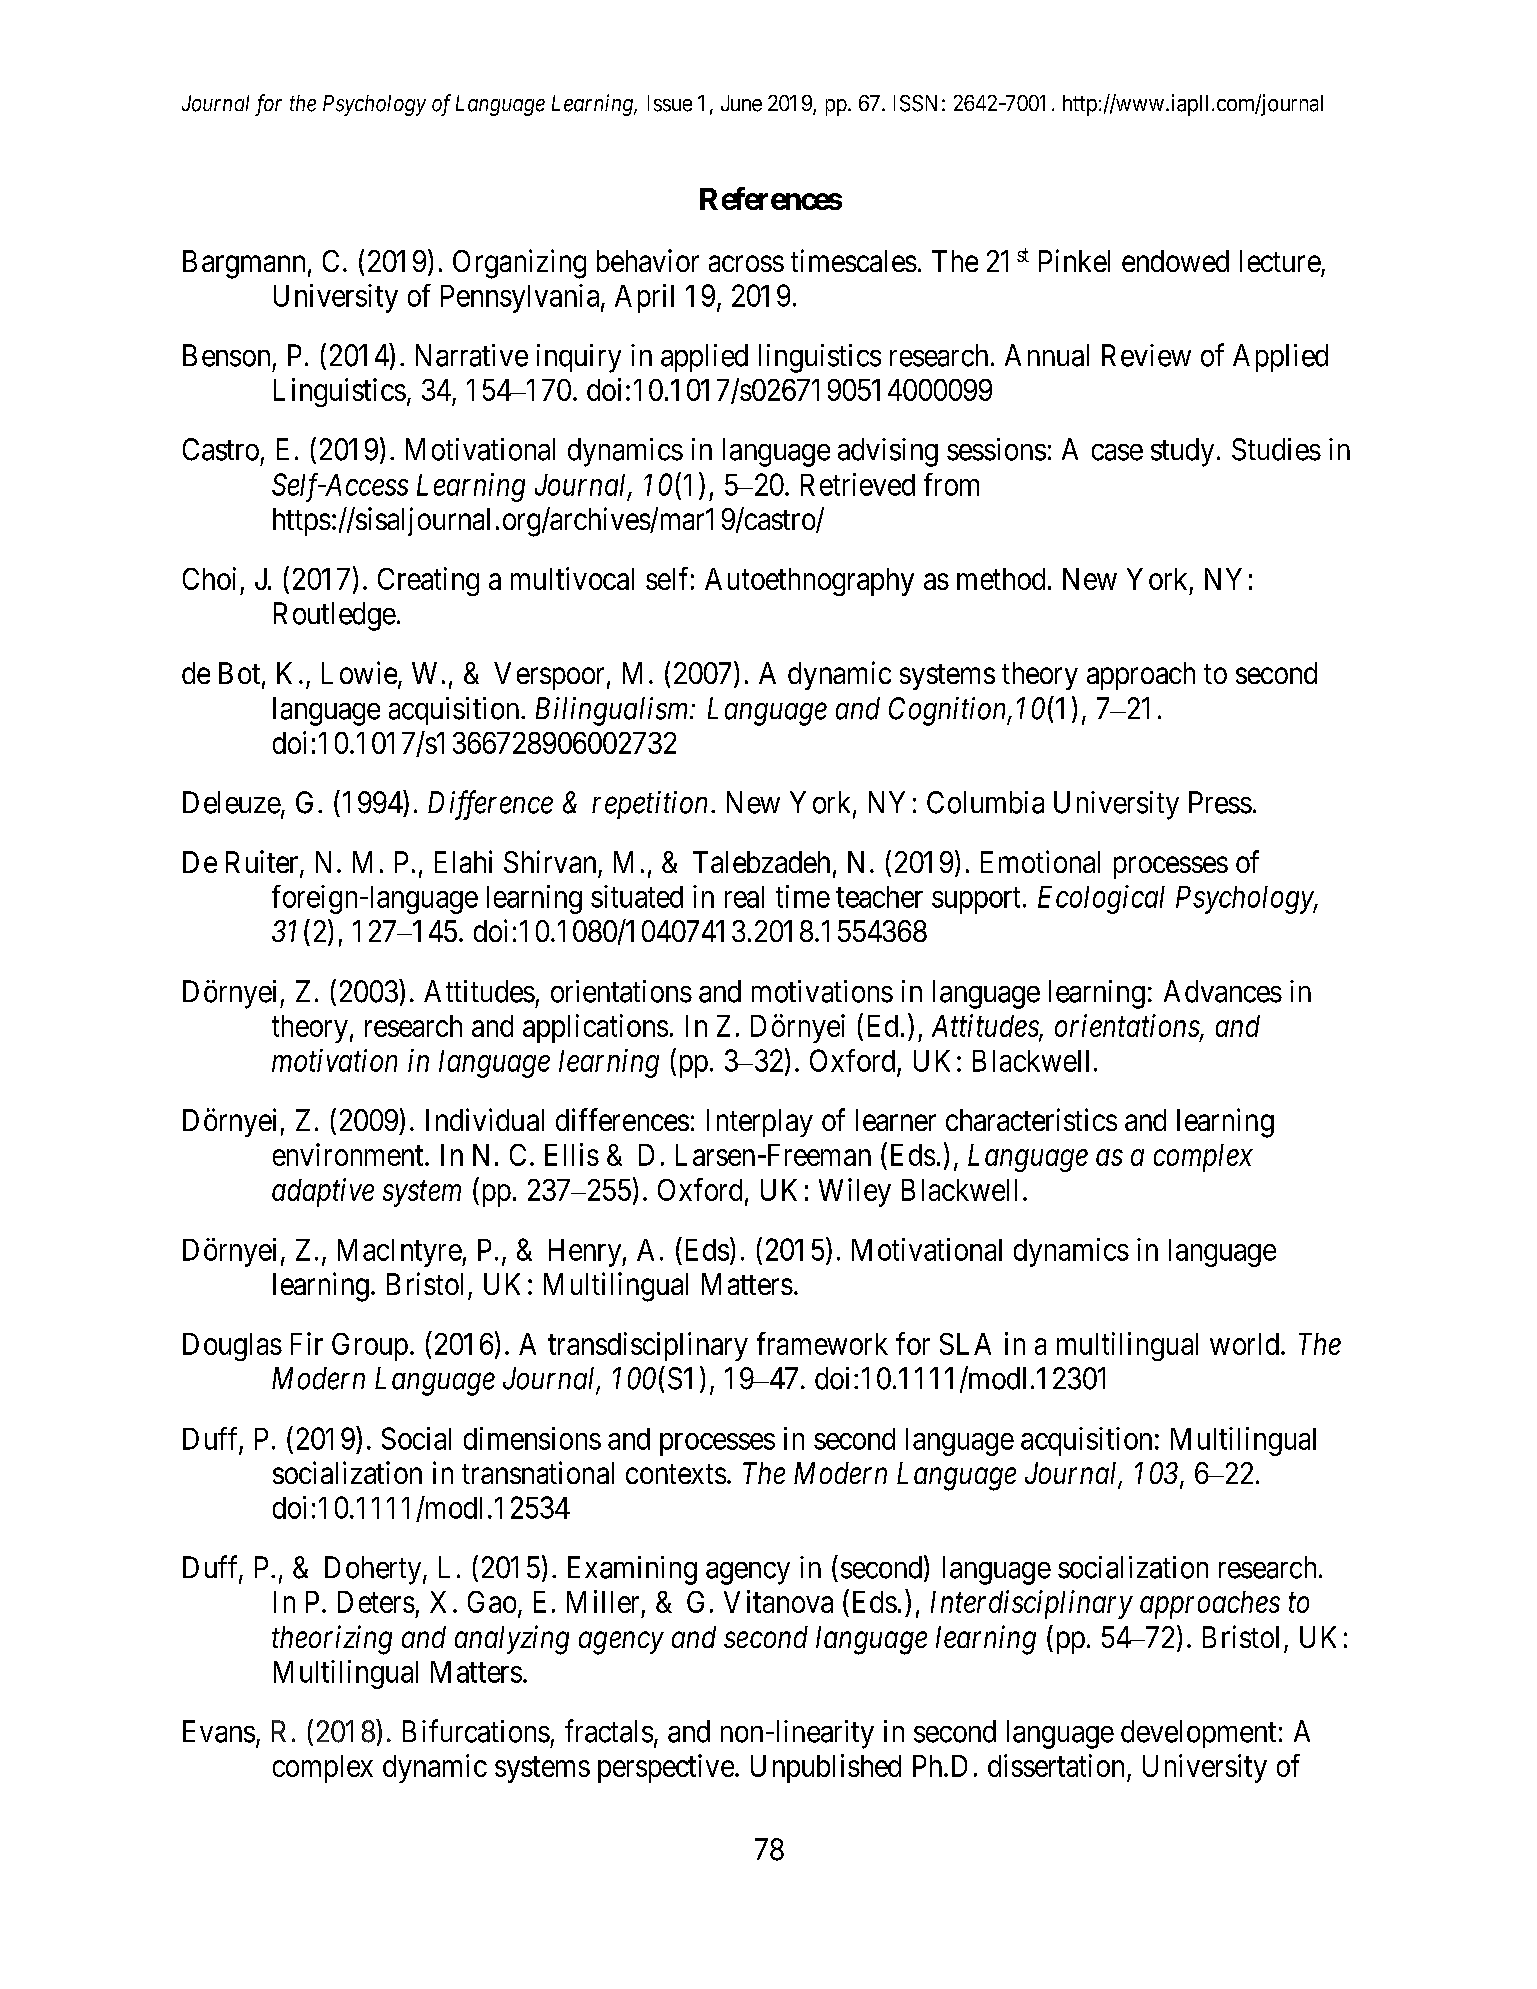  What do you see at coordinates (741, 103) in the page?
I see `June` at bounding box center [741, 103].
